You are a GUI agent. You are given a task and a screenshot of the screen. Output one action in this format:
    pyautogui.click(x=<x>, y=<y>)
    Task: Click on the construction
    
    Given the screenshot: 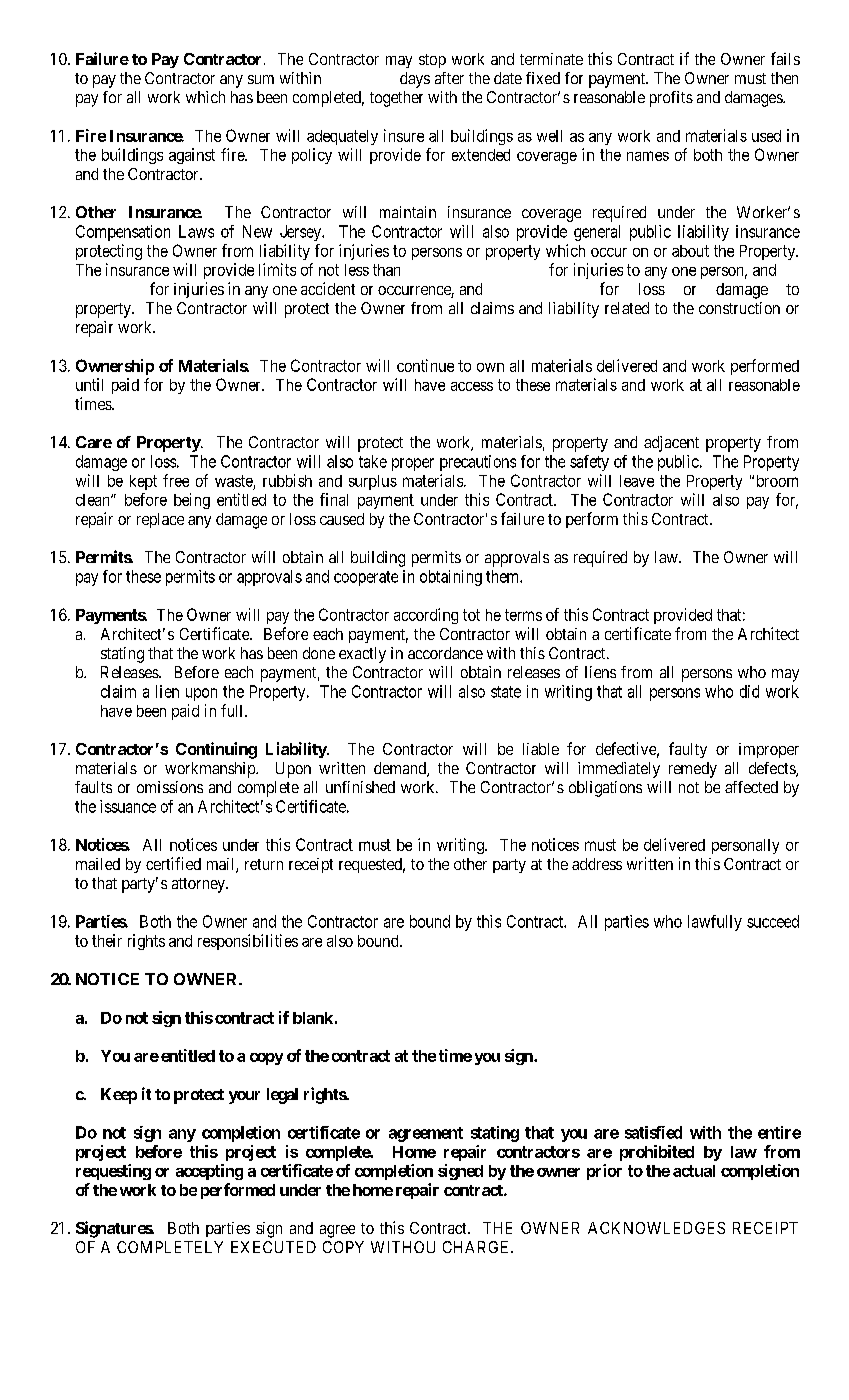 What is the action you would take?
    pyautogui.click(x=739, y=308)
